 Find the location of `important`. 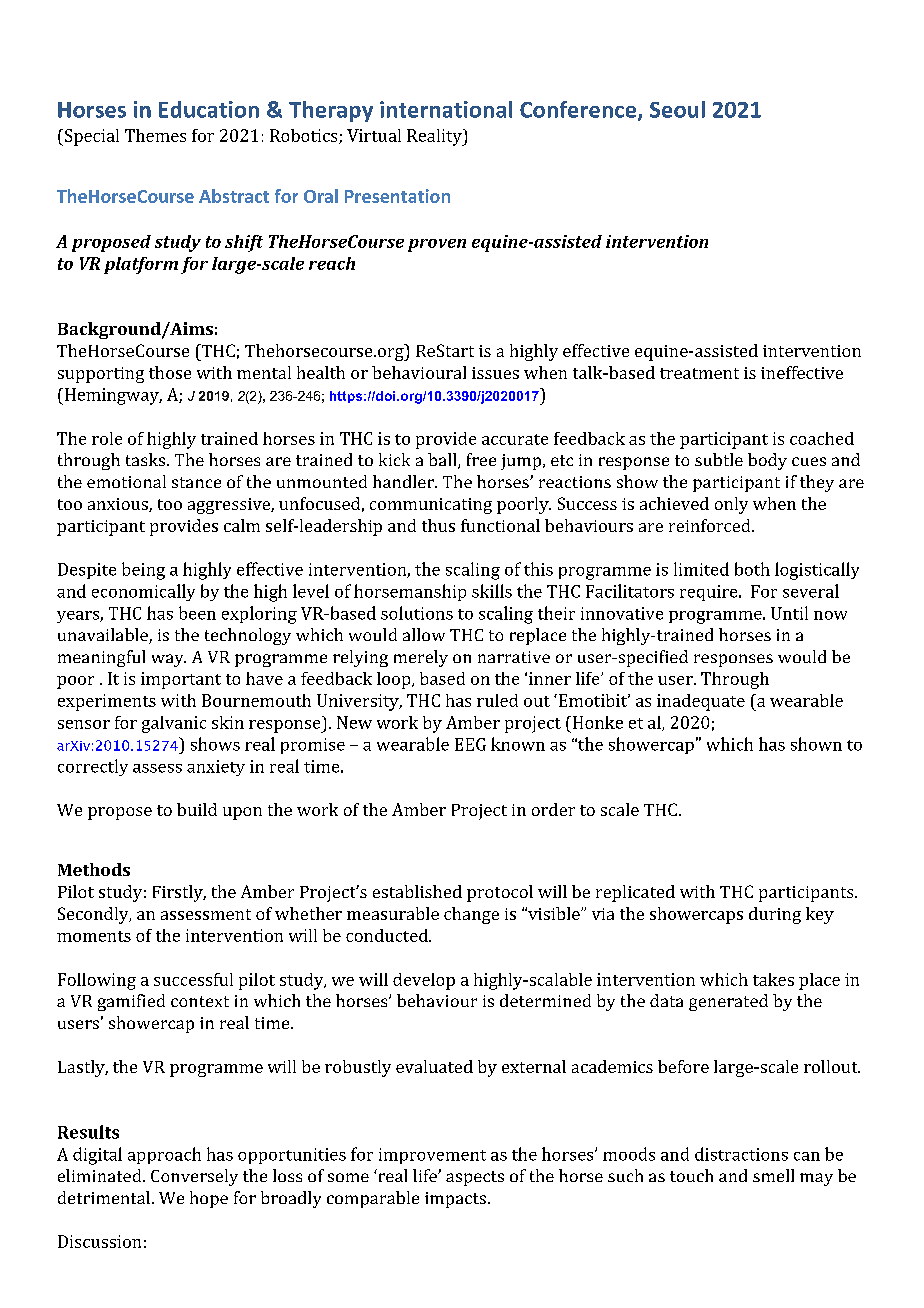

important is located at coordinates (181, 680).
